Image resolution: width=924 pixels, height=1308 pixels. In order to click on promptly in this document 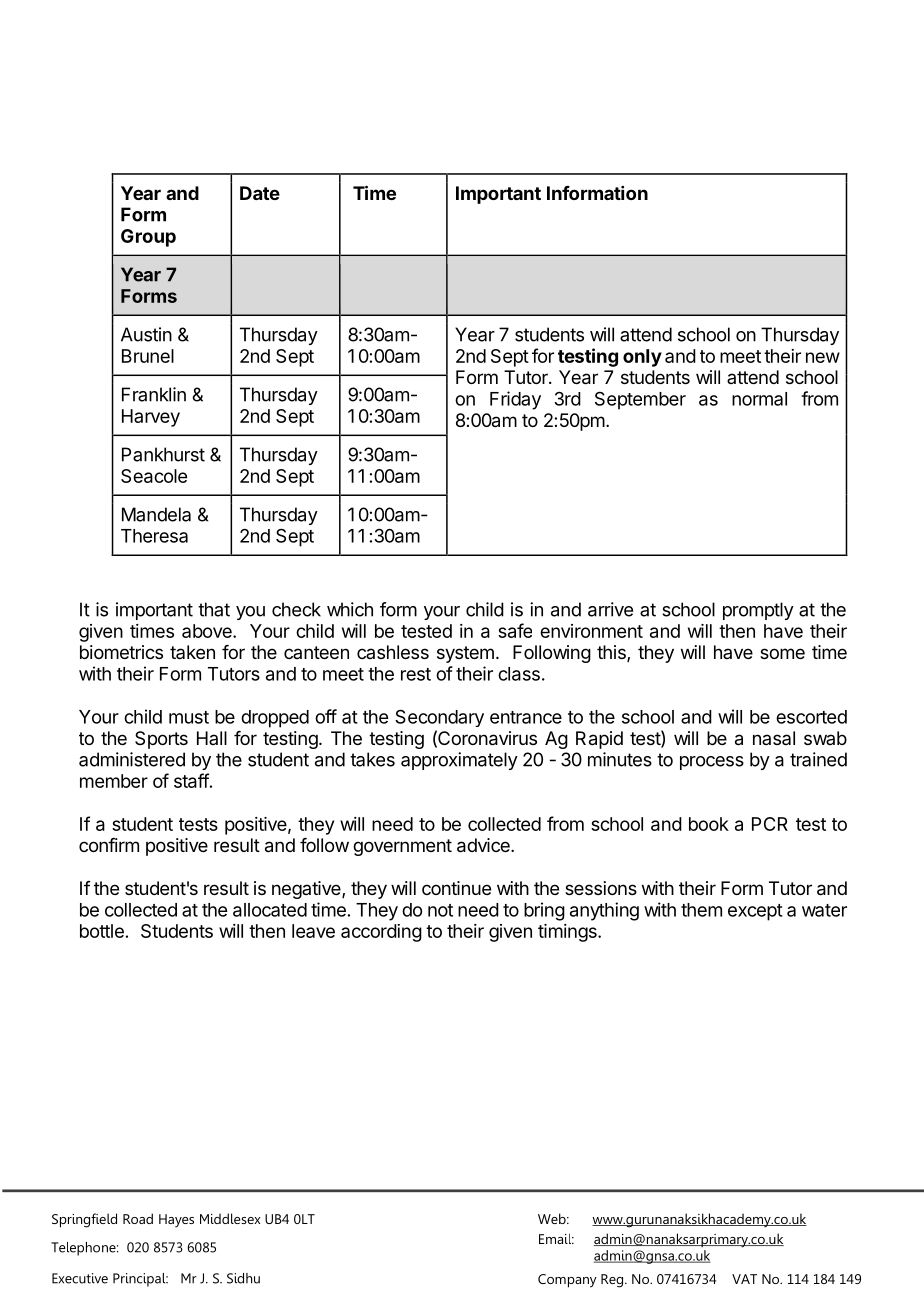, I will do `click(758, 611)`.
